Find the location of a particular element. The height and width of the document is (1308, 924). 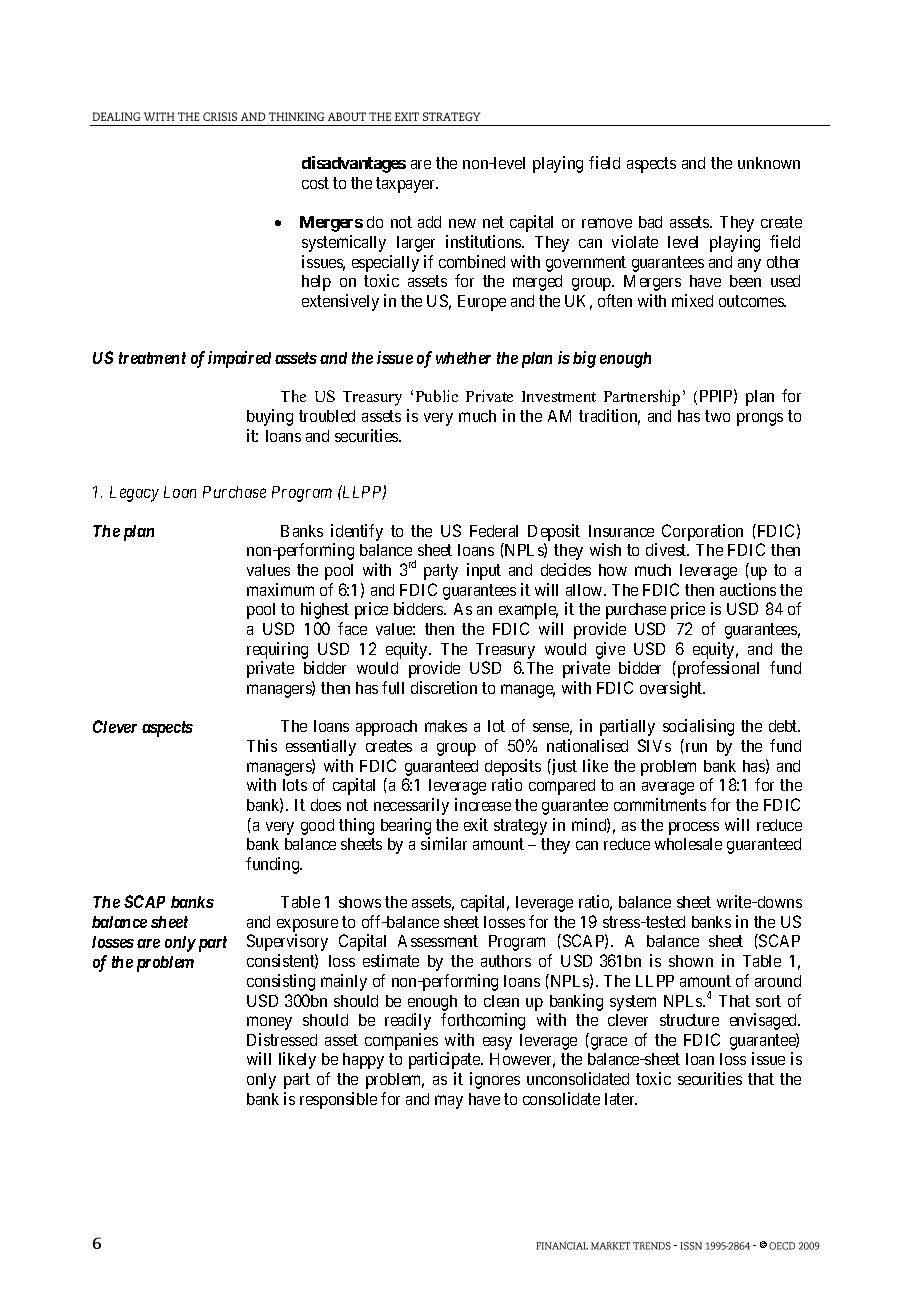

example is located at coordinates (528, 611).
